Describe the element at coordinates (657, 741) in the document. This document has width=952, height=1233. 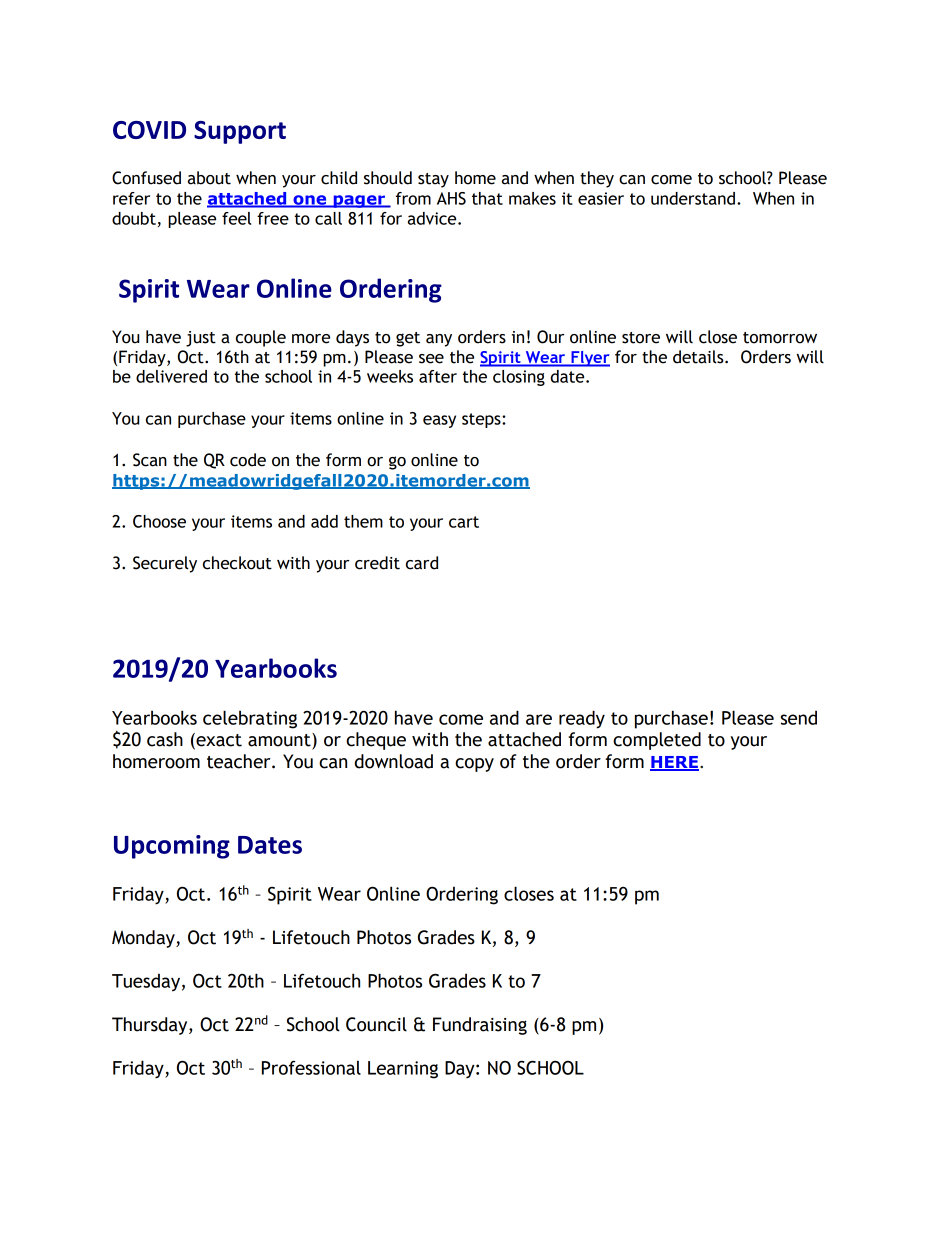
I see `completed` at that location.
